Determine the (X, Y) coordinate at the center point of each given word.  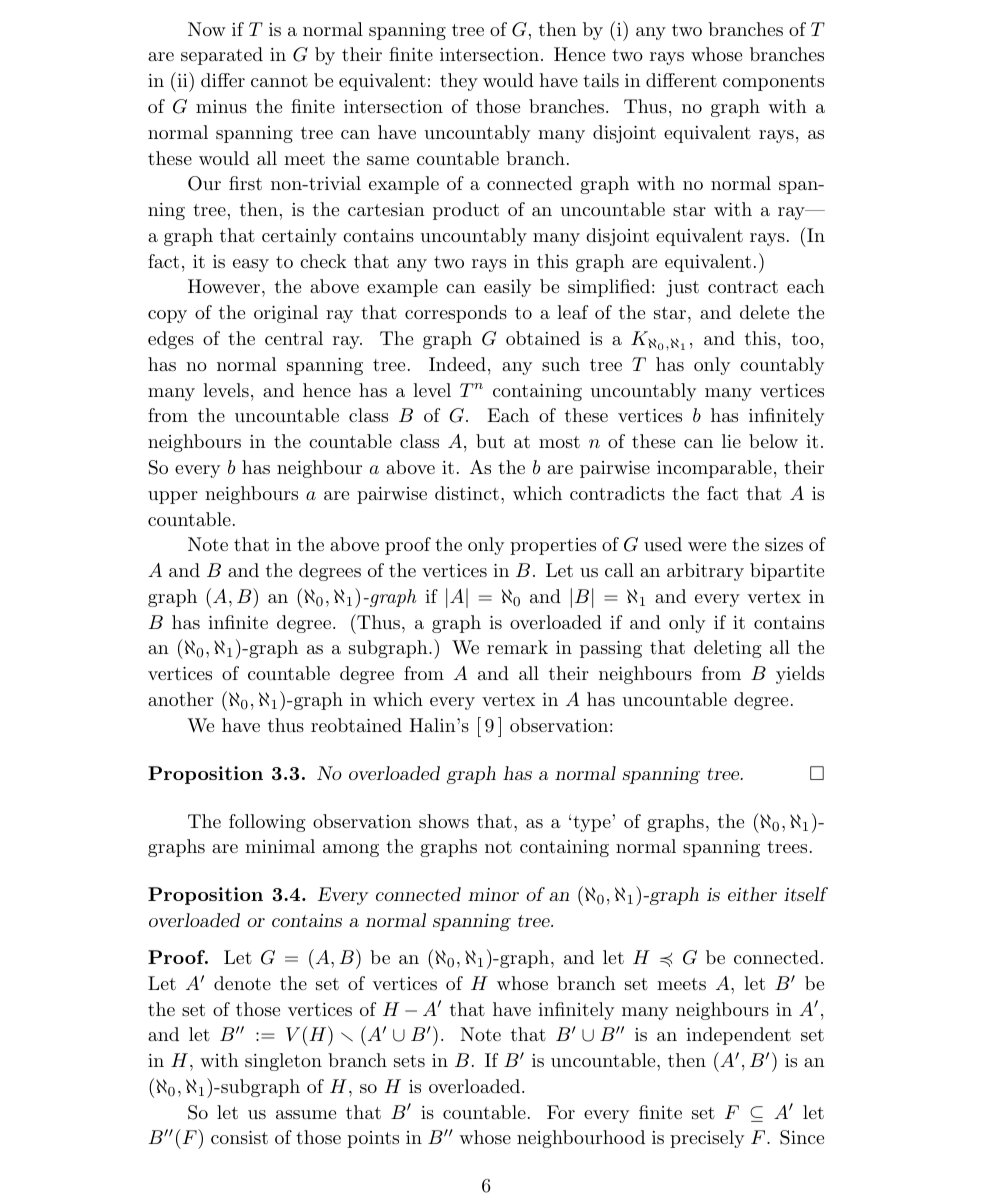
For (561, 1112)
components (773, 83)
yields (800, 675)
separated (222, 56)
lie (731, 441)
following (267, 823)
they (459, 82)
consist (239, 1137)
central (294, 338)
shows (444, 821)
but (490, 441)
